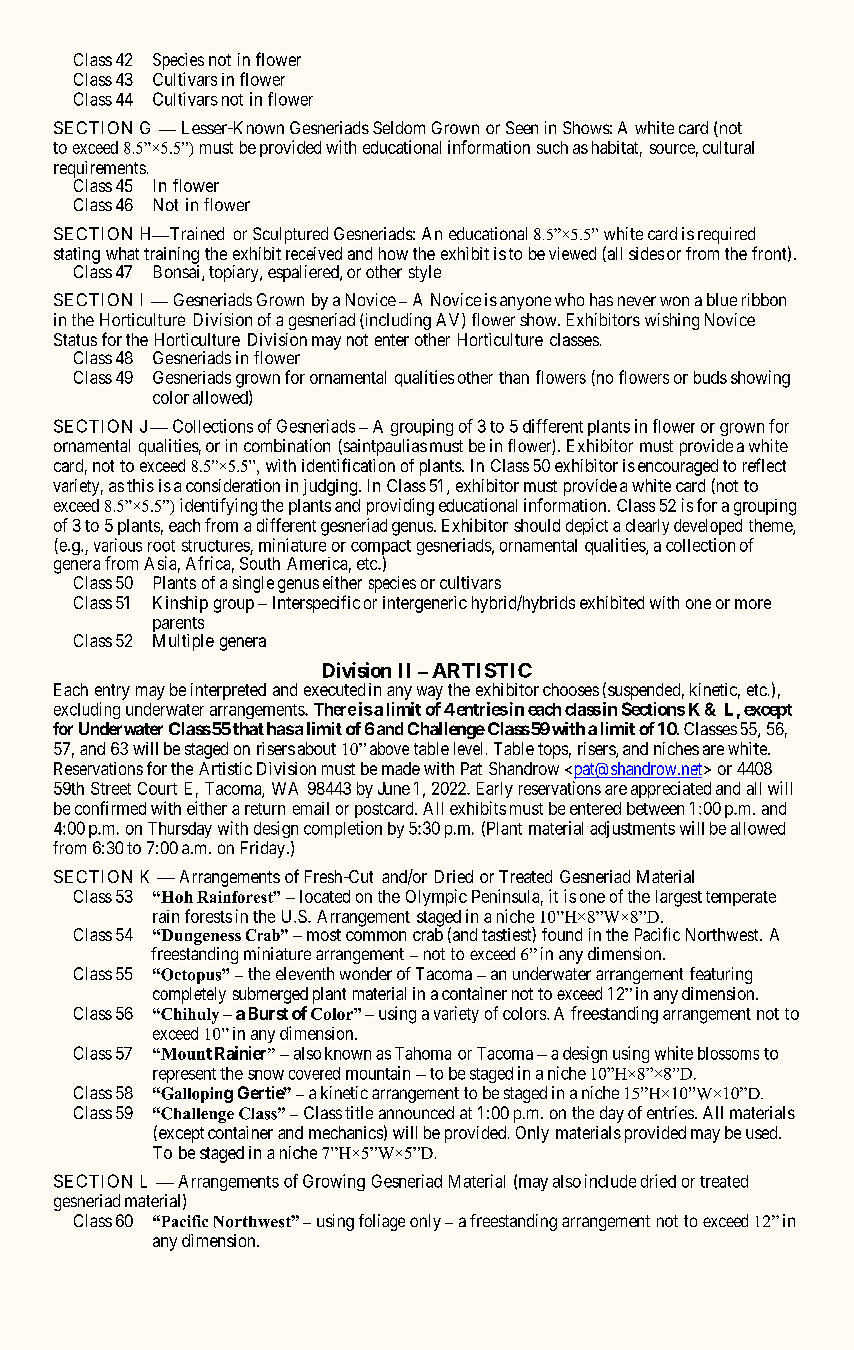 This document has height=1350, width=854. I want to click on more, so click(753, 604).
